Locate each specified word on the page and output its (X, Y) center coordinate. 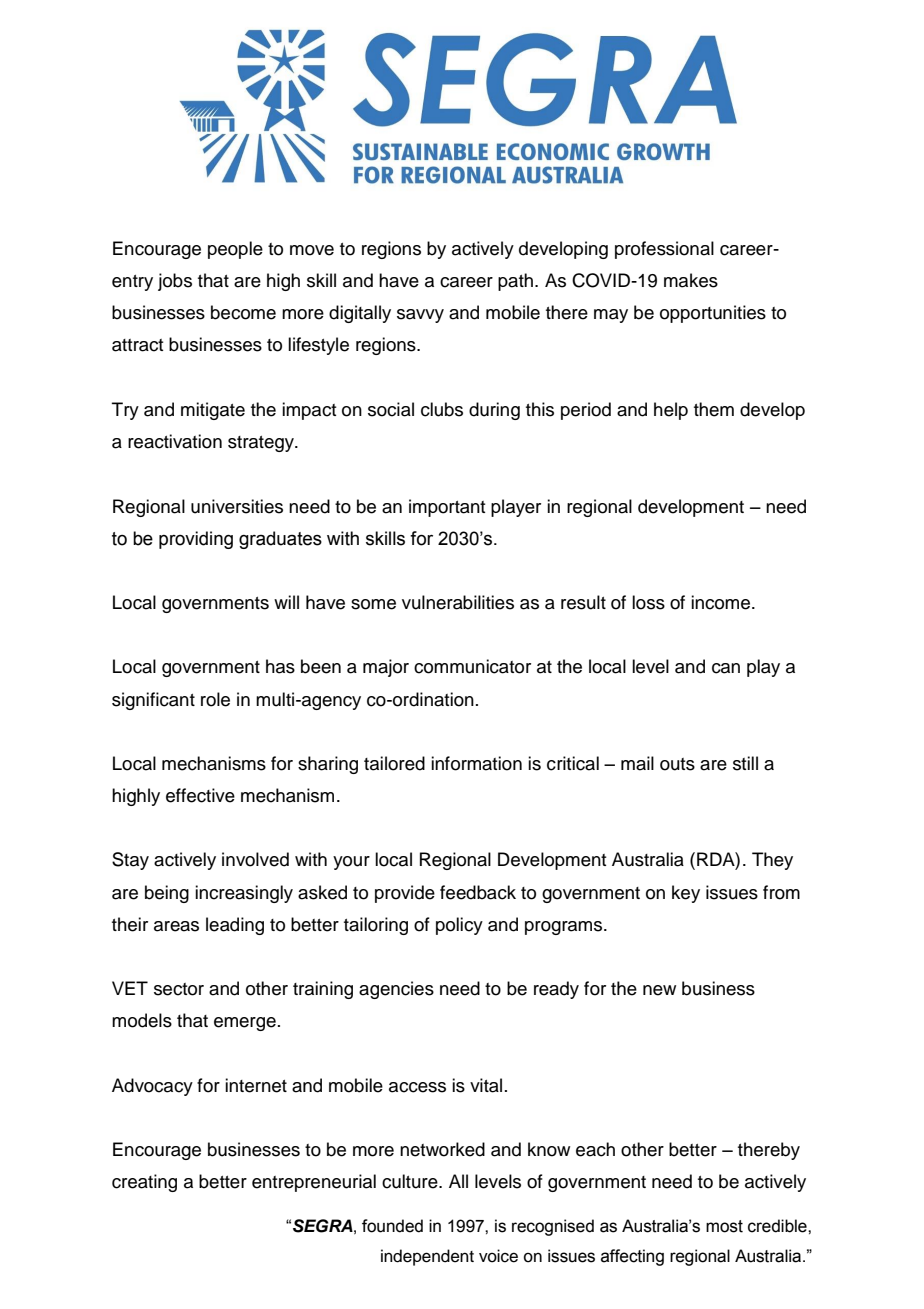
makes (691, 280)
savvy (420, 316)
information (476, 763)
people (235, 250)
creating (144, 1183)
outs (677, 764)
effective (200, 795)
